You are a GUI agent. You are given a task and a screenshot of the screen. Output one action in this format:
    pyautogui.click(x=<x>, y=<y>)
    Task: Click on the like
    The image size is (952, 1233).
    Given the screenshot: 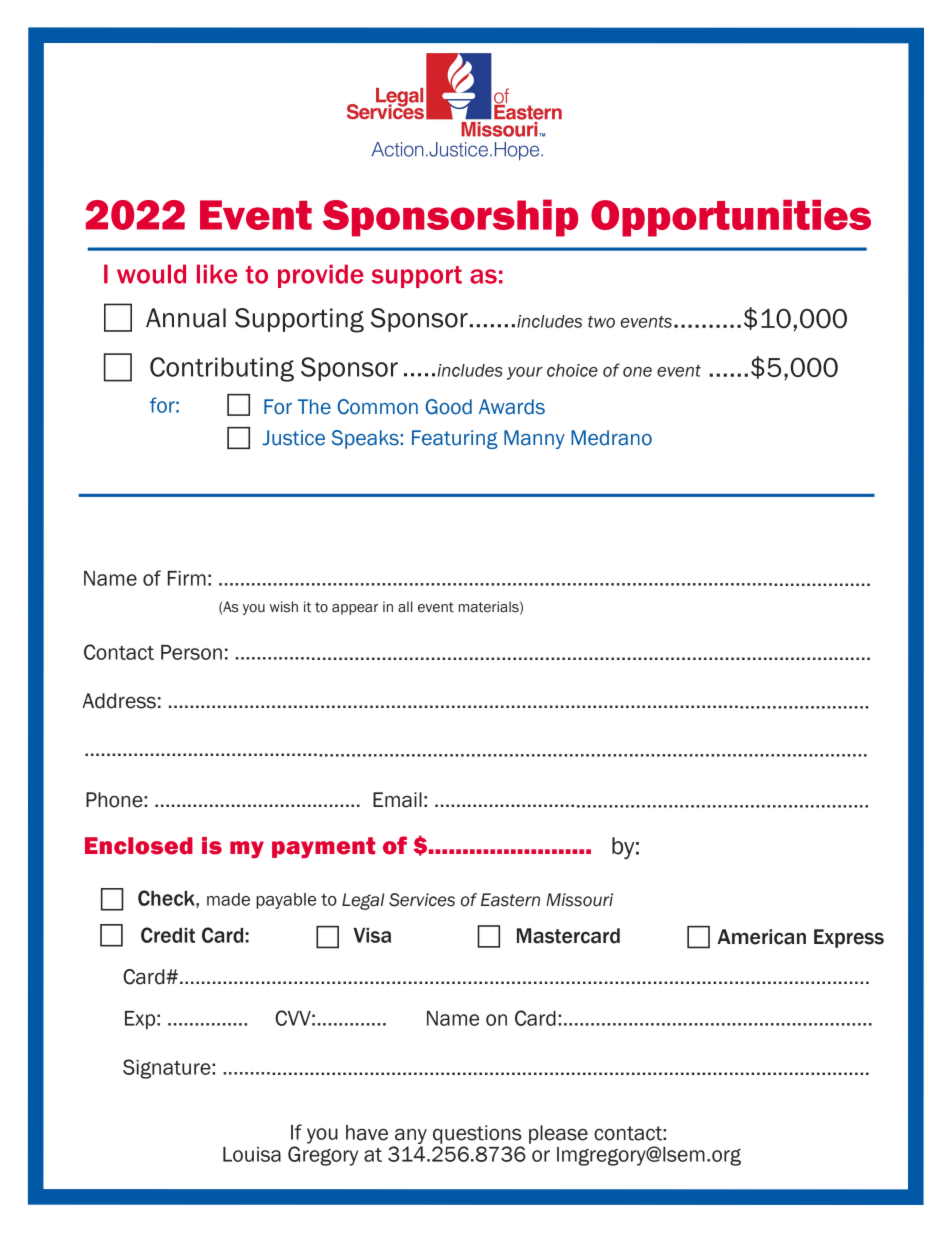 What is the action you would take?
    pyautogui.click(x=217, y=274)
